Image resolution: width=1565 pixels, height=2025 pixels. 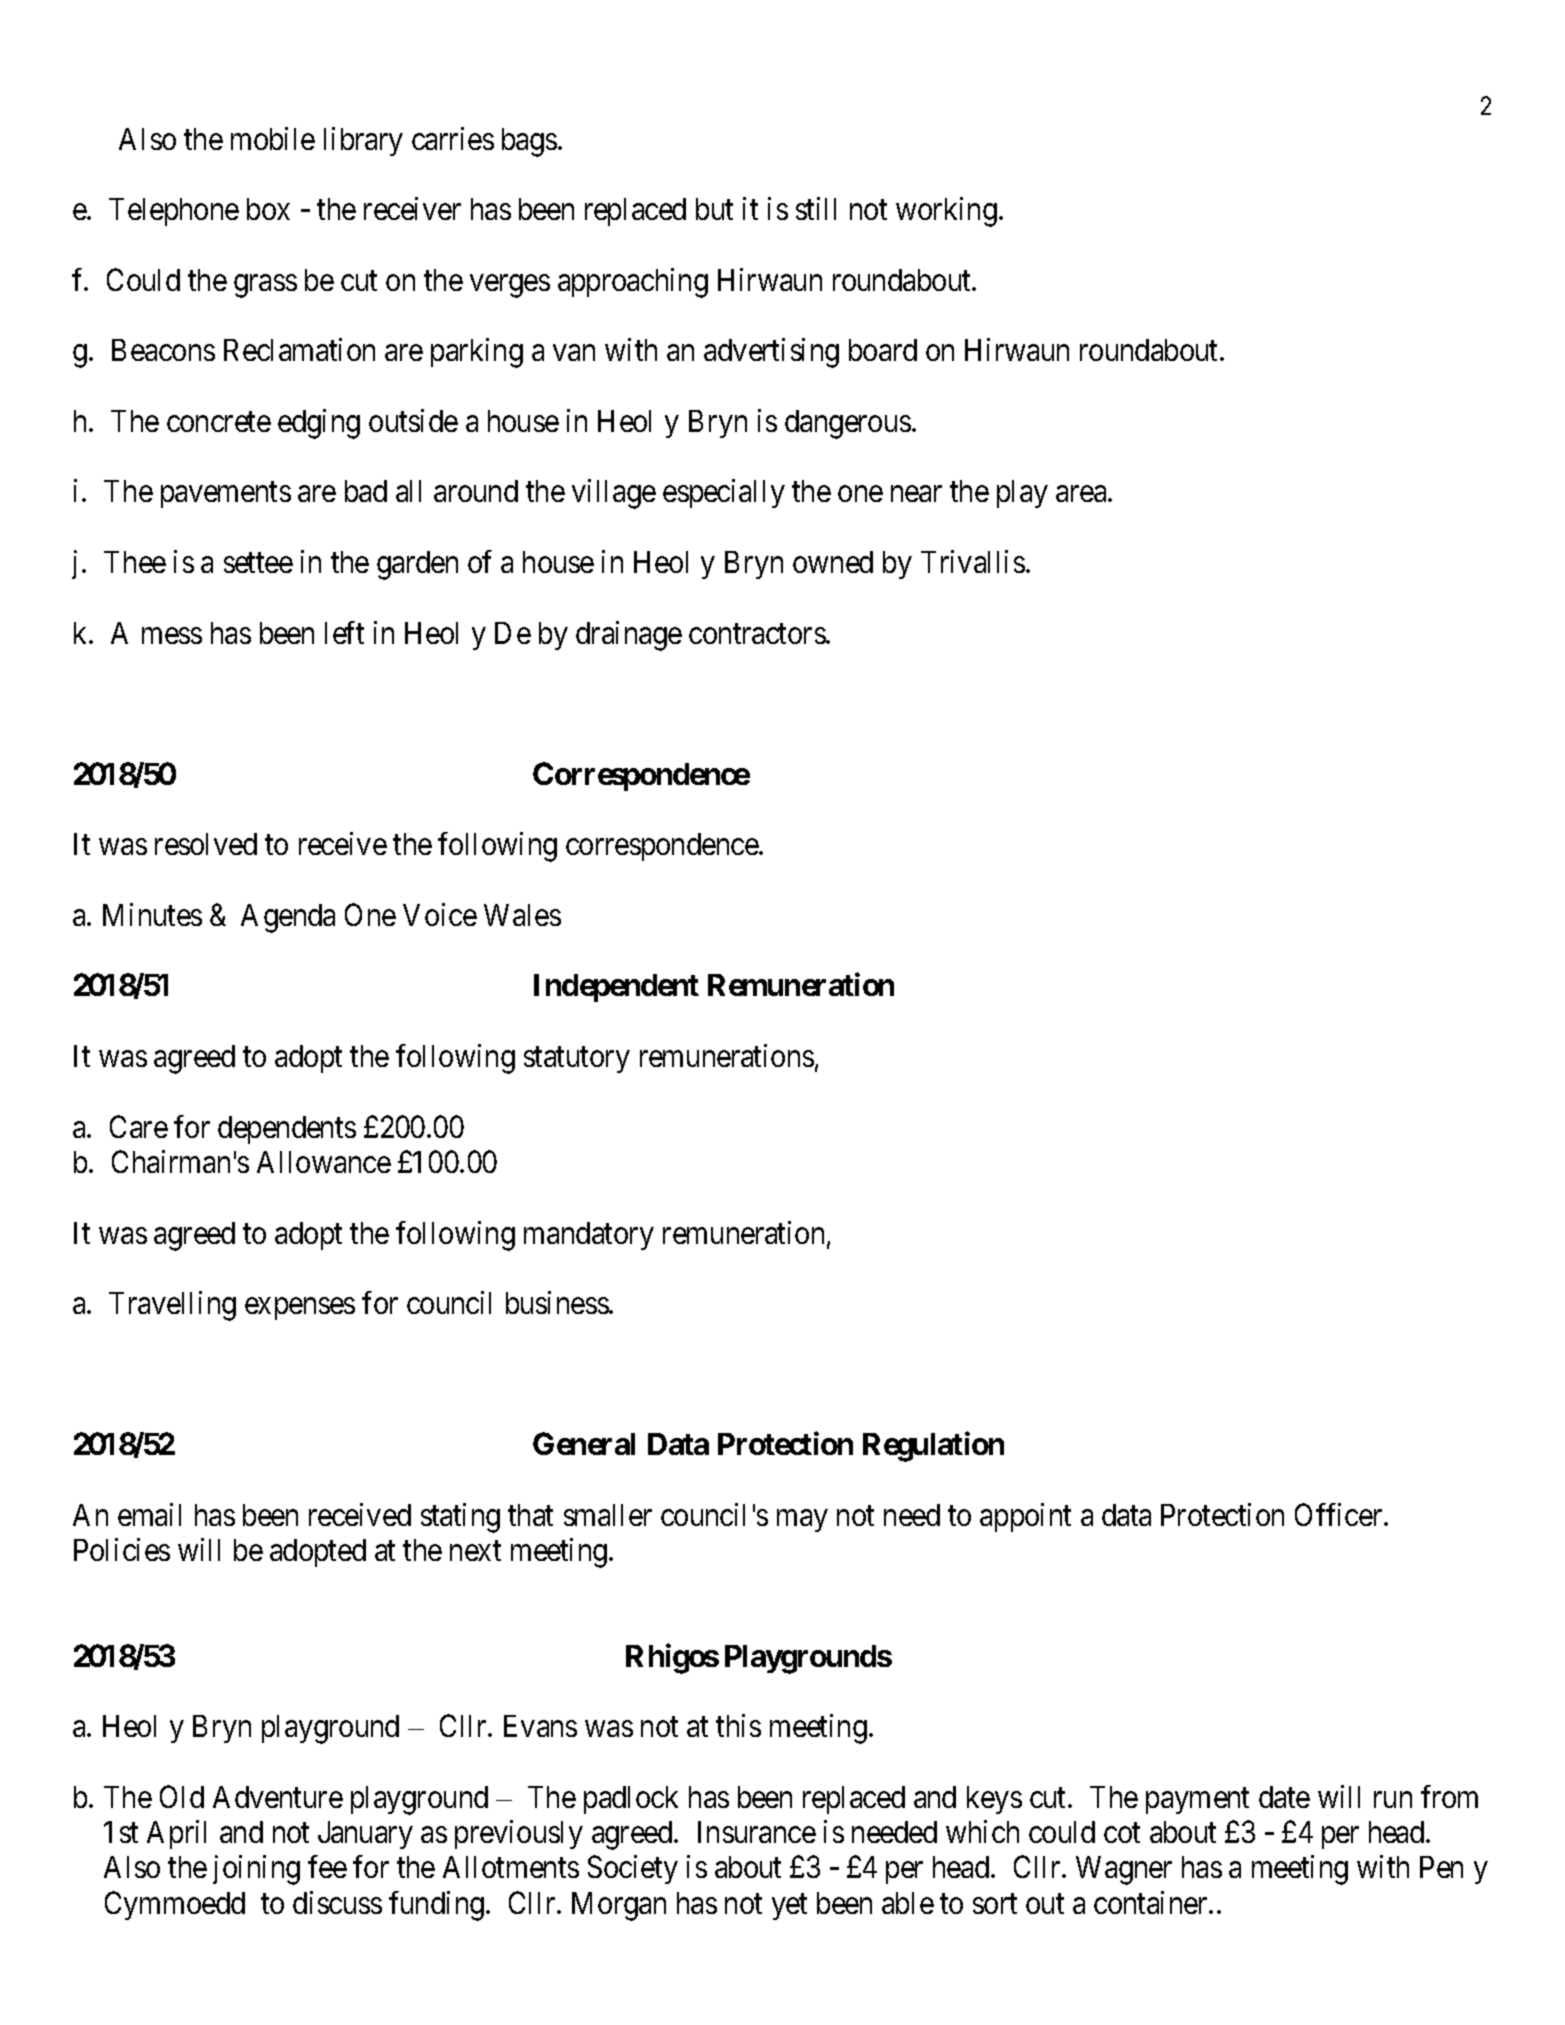 I want to click on Insurance, so click(x=757, y=1832).
